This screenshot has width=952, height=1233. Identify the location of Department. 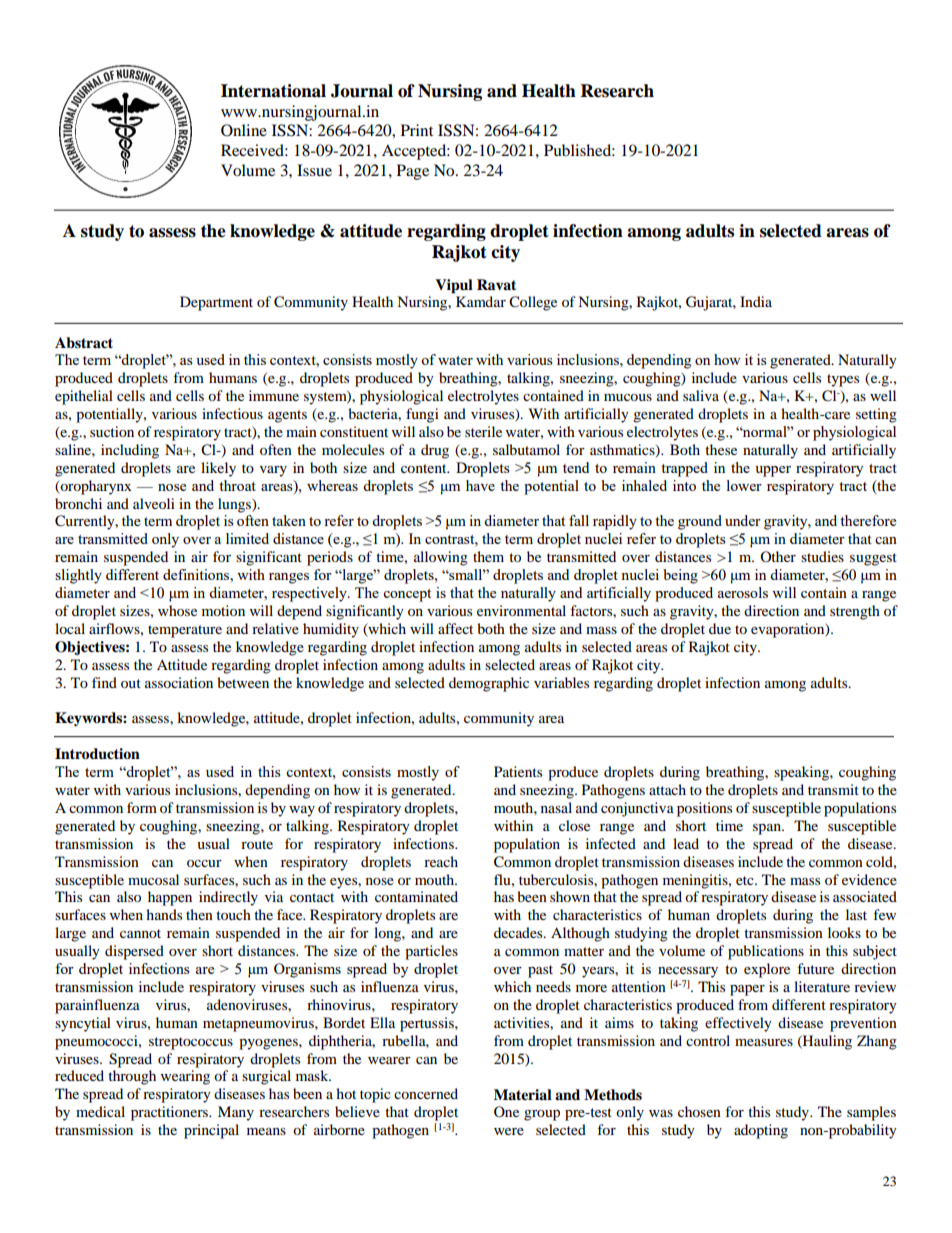
(216, 303).
